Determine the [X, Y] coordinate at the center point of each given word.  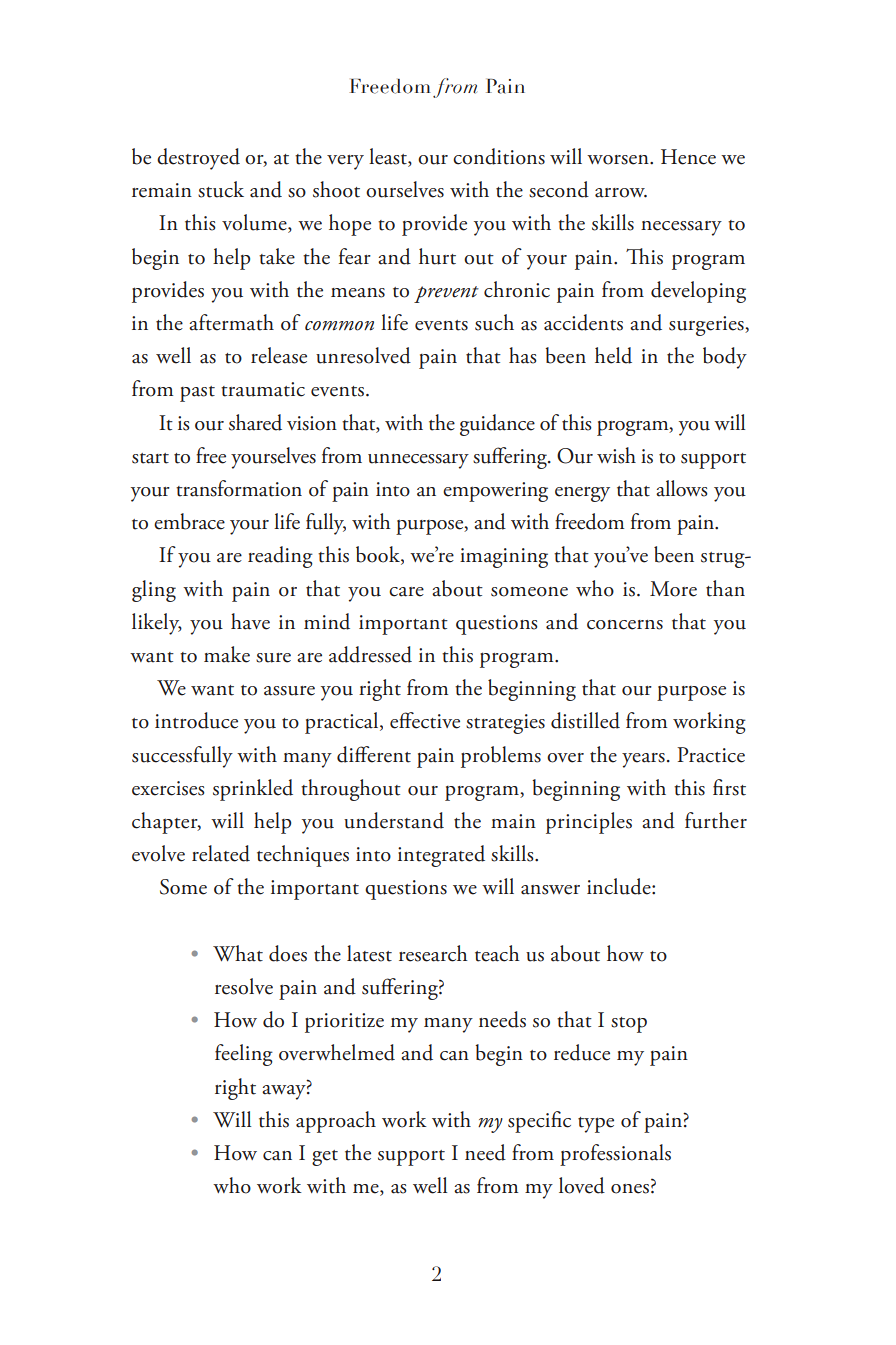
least [389, 157]
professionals [615, 1155]
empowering [495, 492]
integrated [441, 856]
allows [682, 488]
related [221, 853]
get [325, 1158]
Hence [688, 157]
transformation [239, 488]
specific [539, 1122]
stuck [221, 189]
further [716, 820]
